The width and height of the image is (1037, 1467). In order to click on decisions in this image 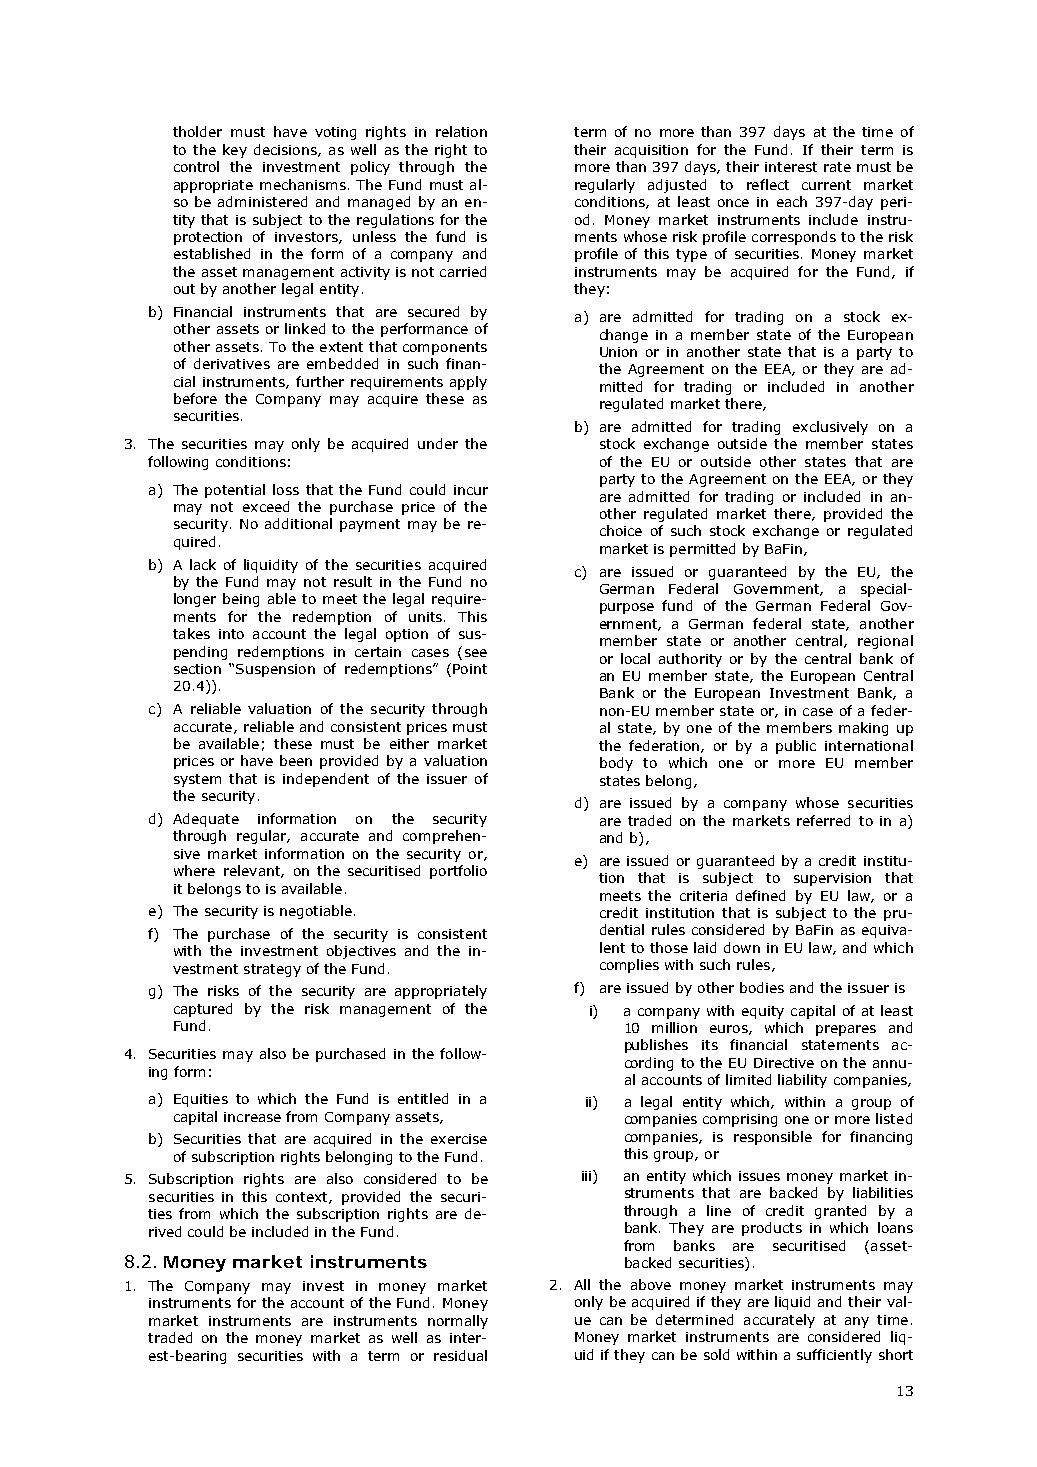, I will do `click(286, 150)`.
